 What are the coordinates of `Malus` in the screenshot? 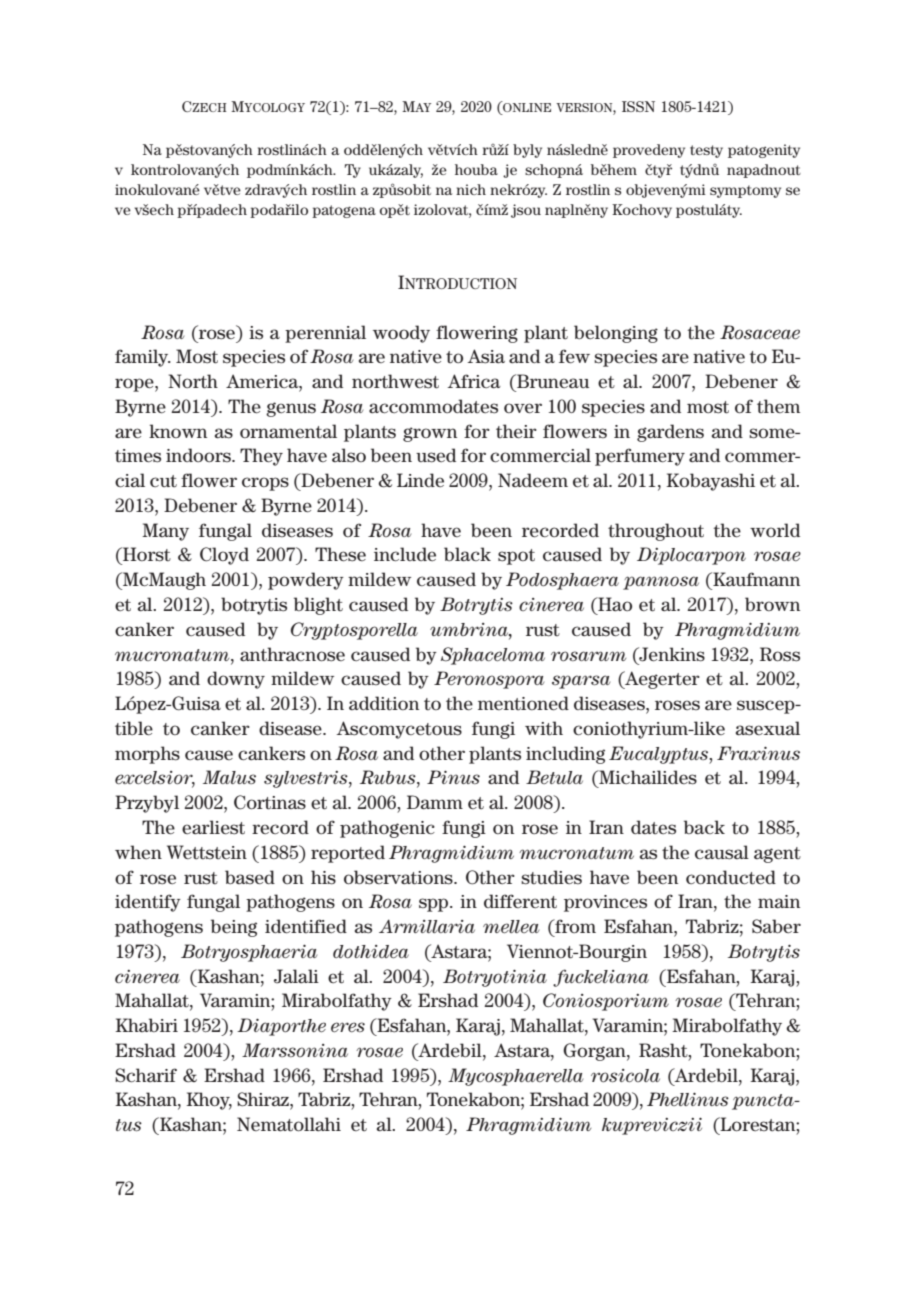 It's located at (229, 777).
